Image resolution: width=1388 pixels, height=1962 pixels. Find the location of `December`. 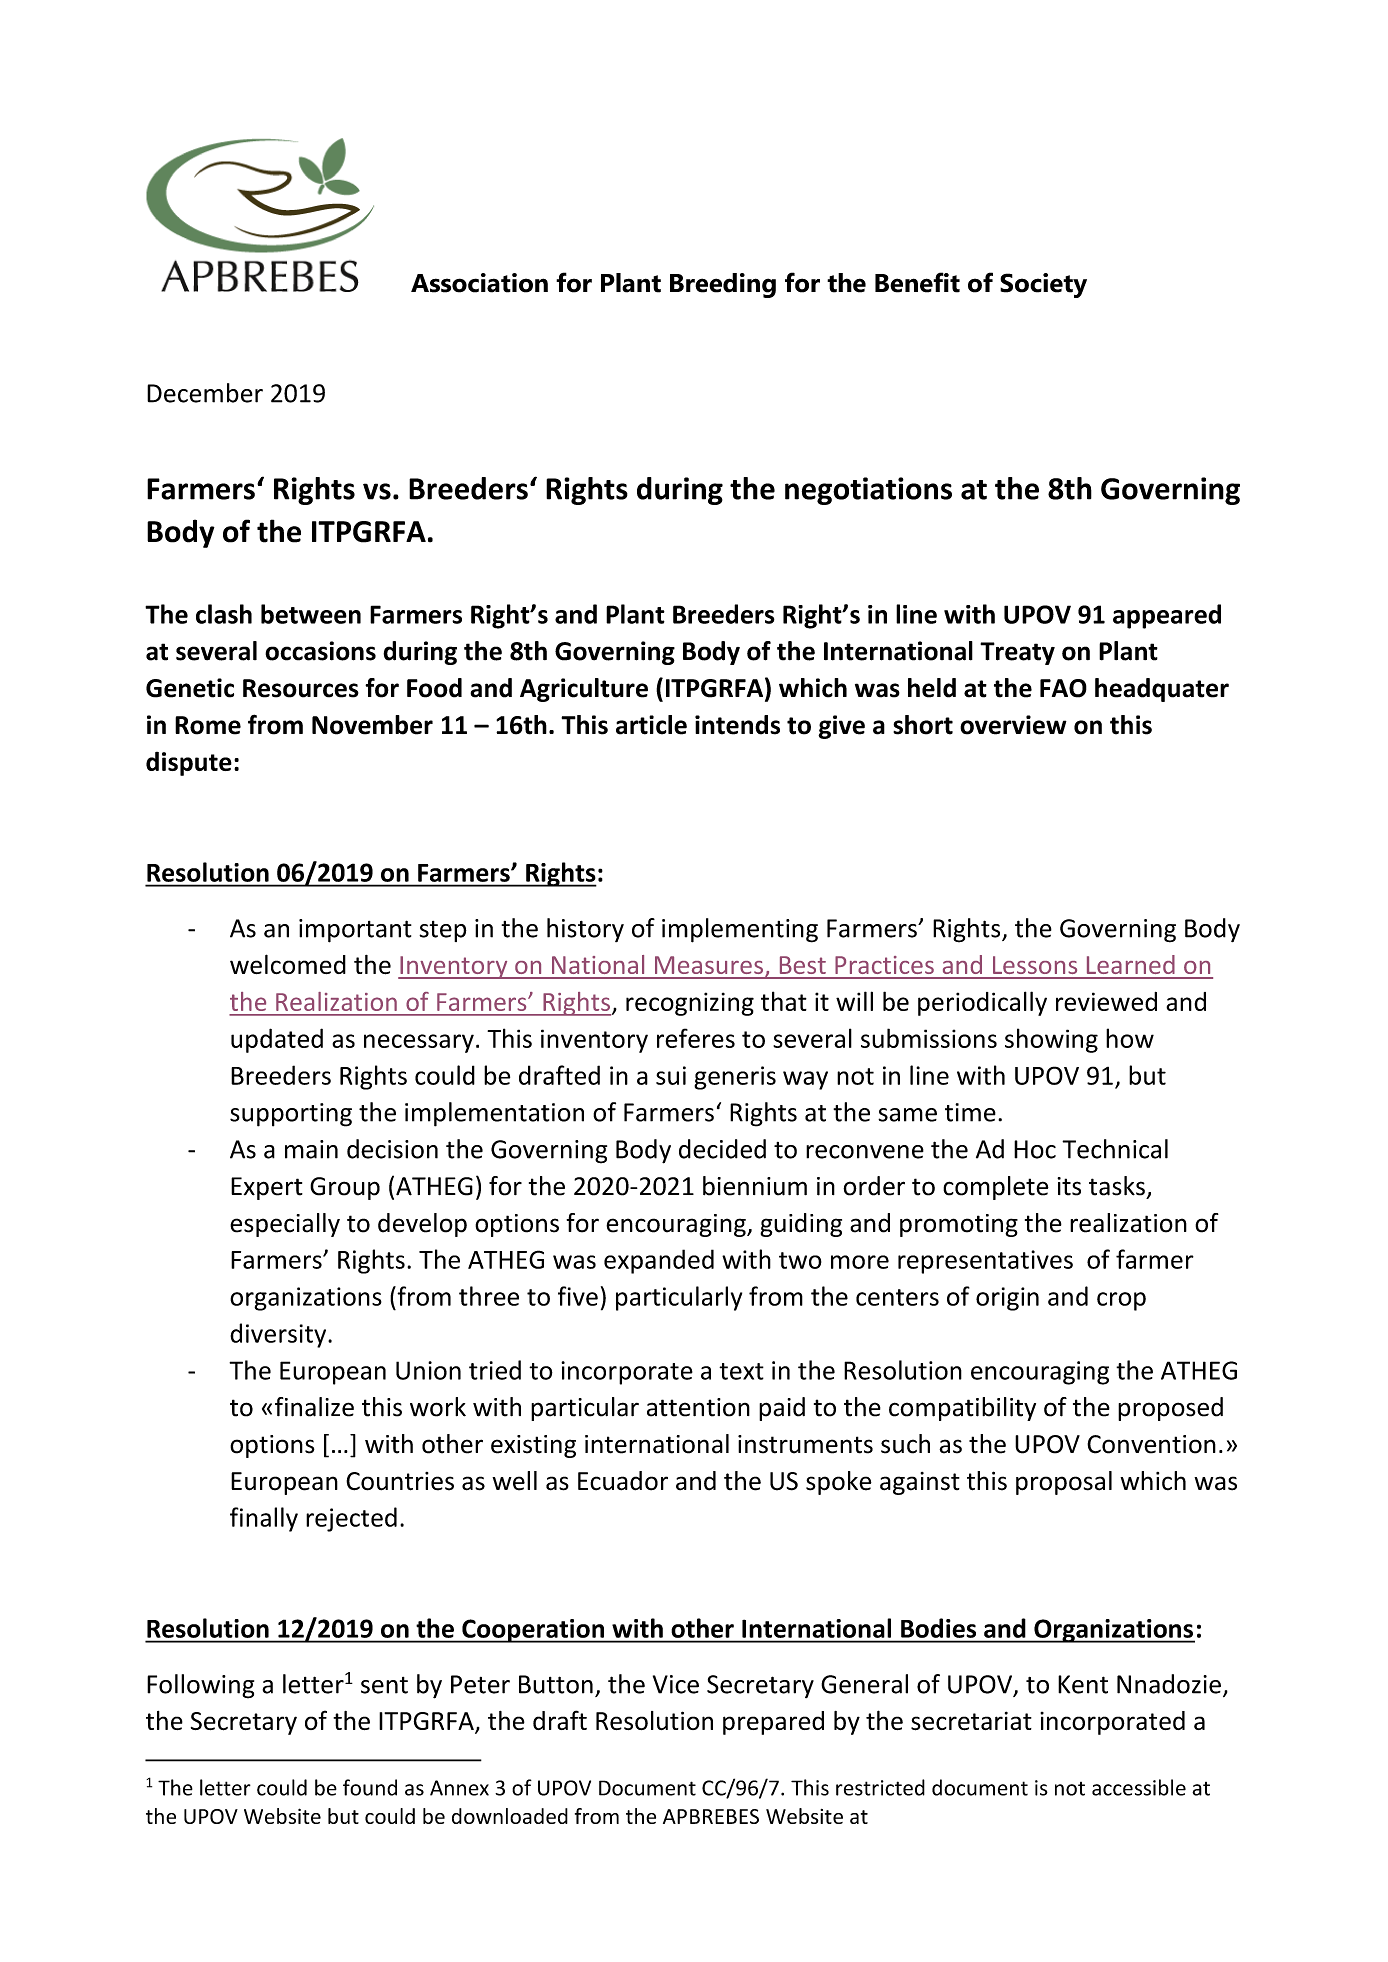

December is located at coordinates (205, 393).
